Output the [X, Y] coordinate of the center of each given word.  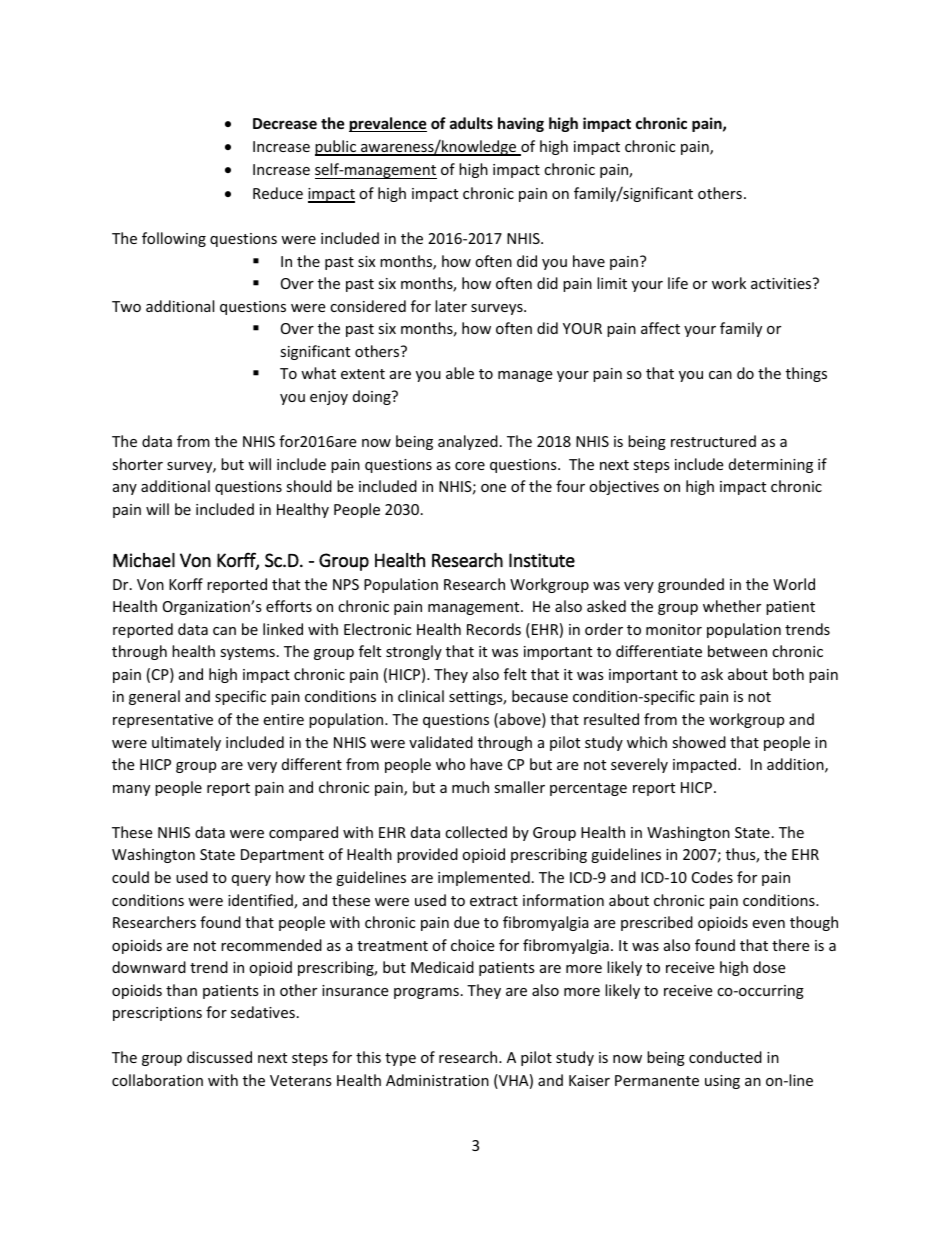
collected [476, 832]
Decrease [285, 123]
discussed [219, 1057]
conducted [725, 1057]
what [318, 373]
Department [282, 856]
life [678, 283]
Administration [437, 1080]
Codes [712, 877]
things [806, 374]
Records [494, 629]
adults [471, 123]
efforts [289, 606]
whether [732, 606]
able [460, 373]
